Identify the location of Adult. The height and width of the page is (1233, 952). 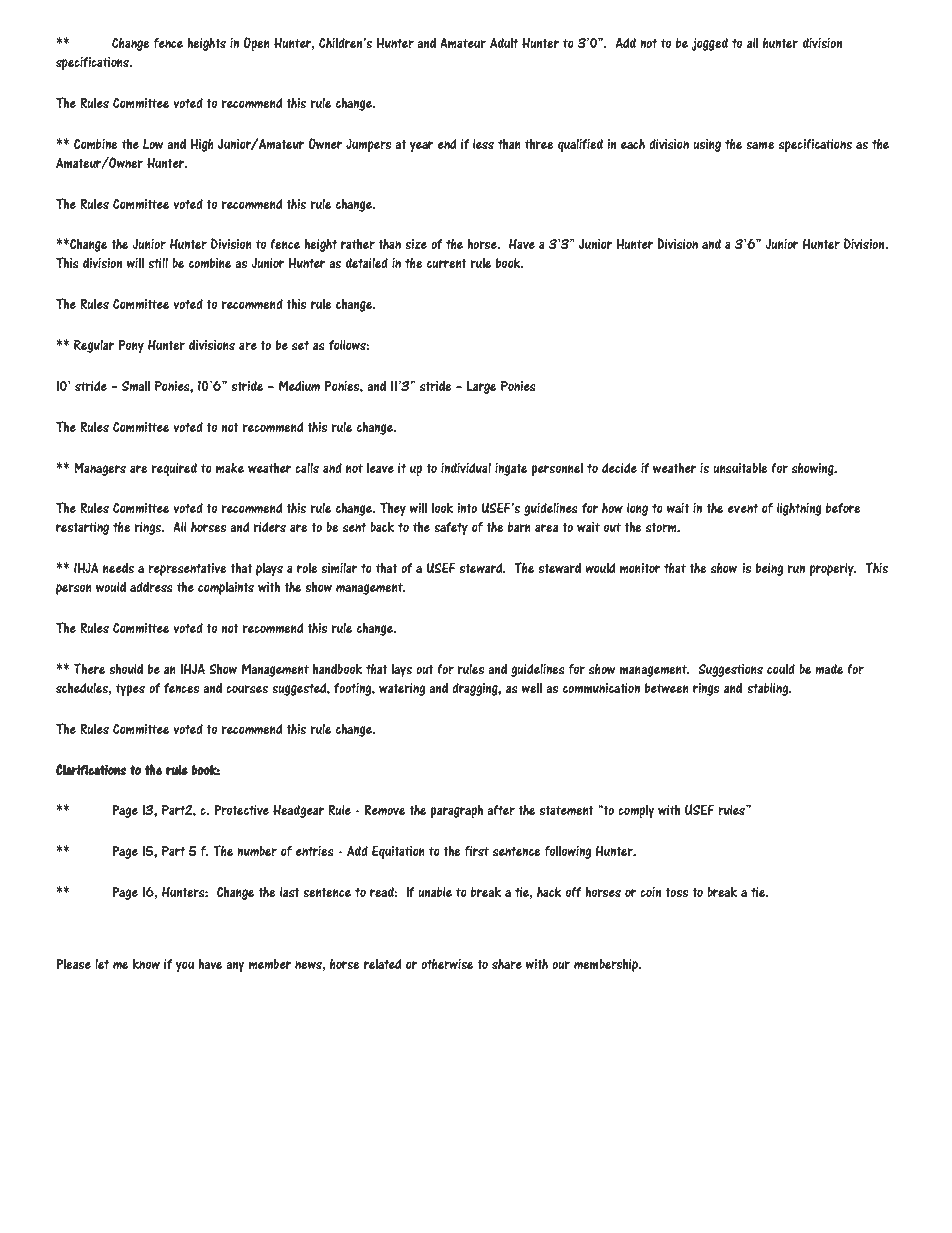
(504, 43).
